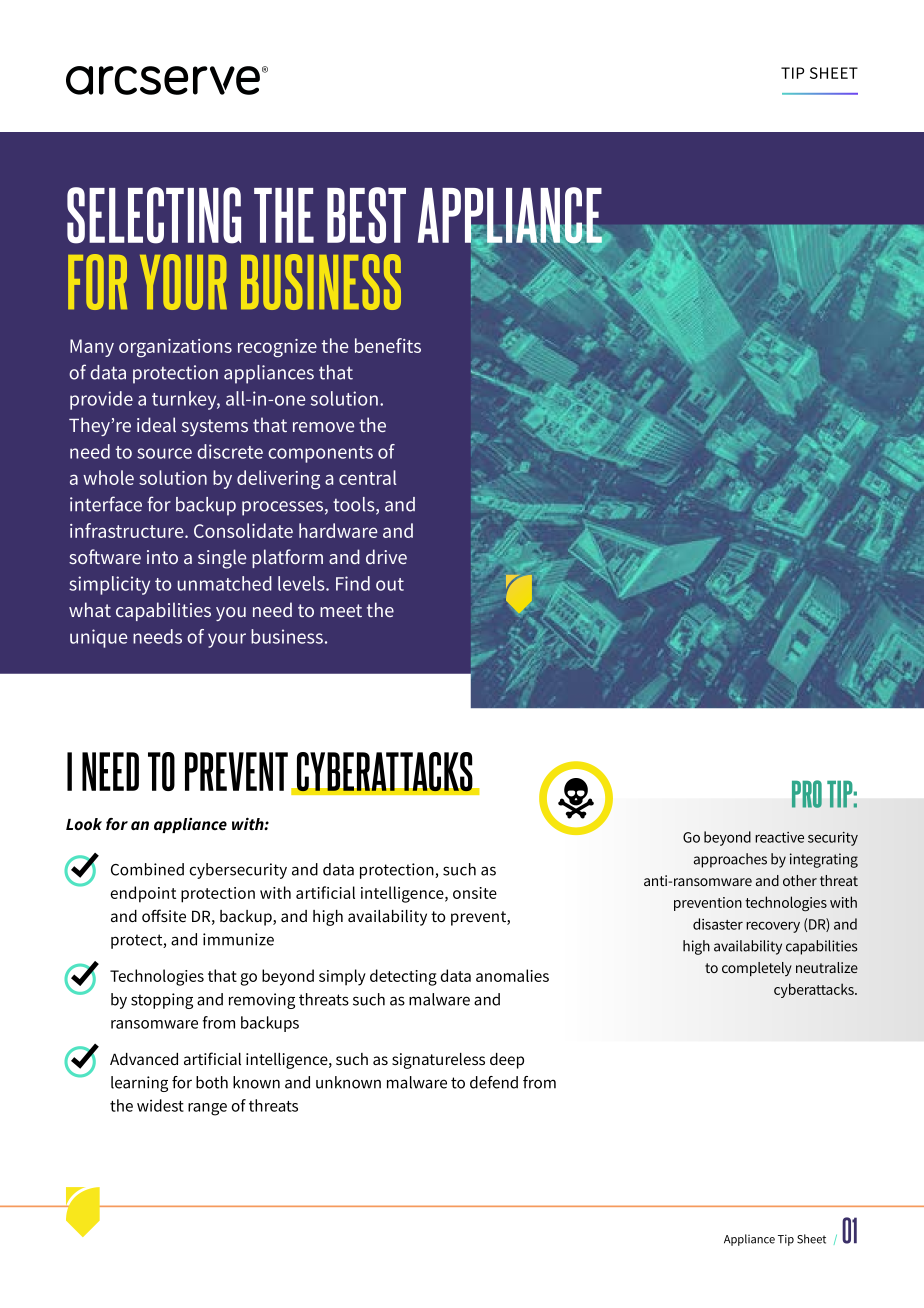 The height and width of the image is (1308, 924). Describe the element at coordinates (779, 837) in the image. I see `reactive` at that location.
